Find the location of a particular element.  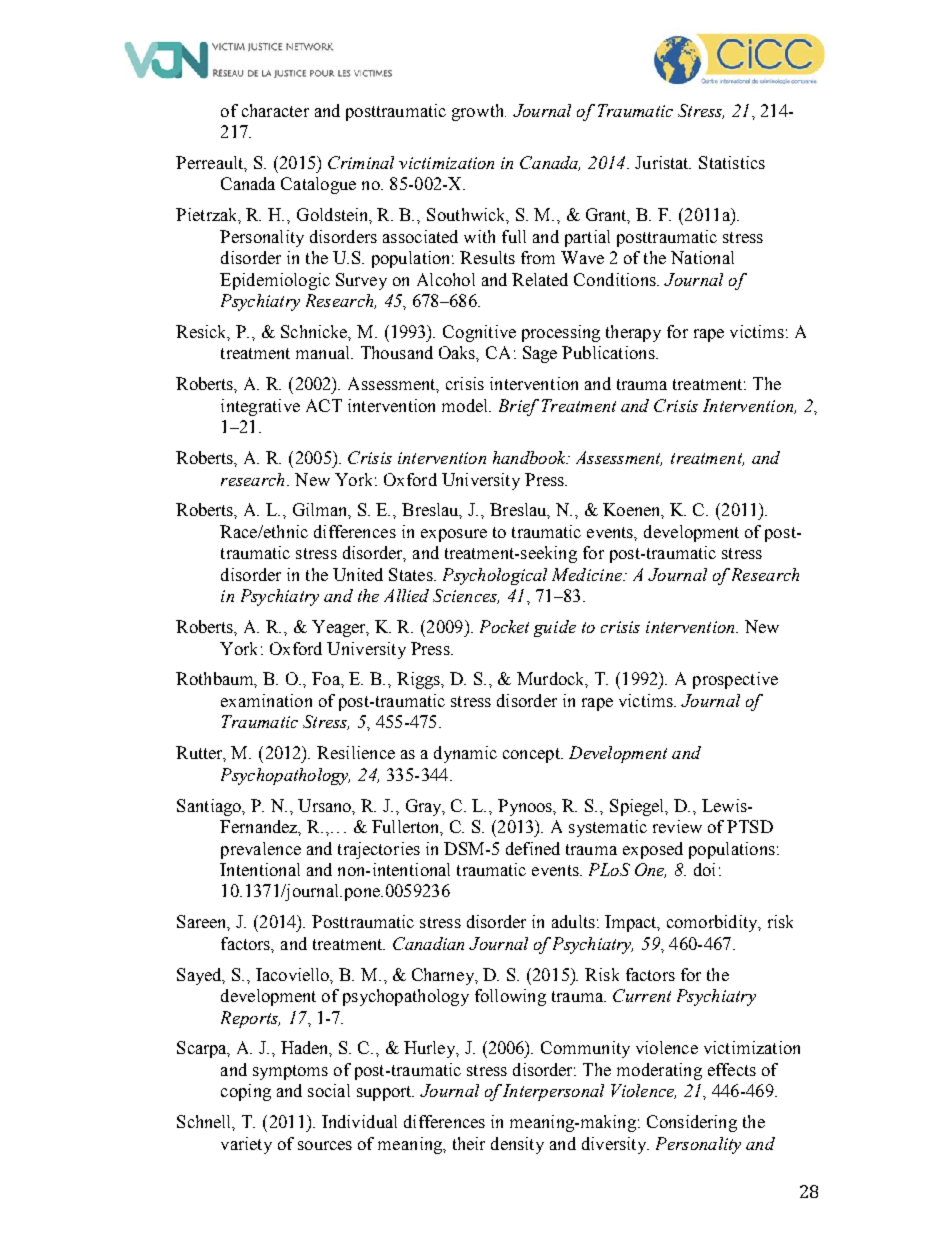

model is located at coordinates (466, 405).
